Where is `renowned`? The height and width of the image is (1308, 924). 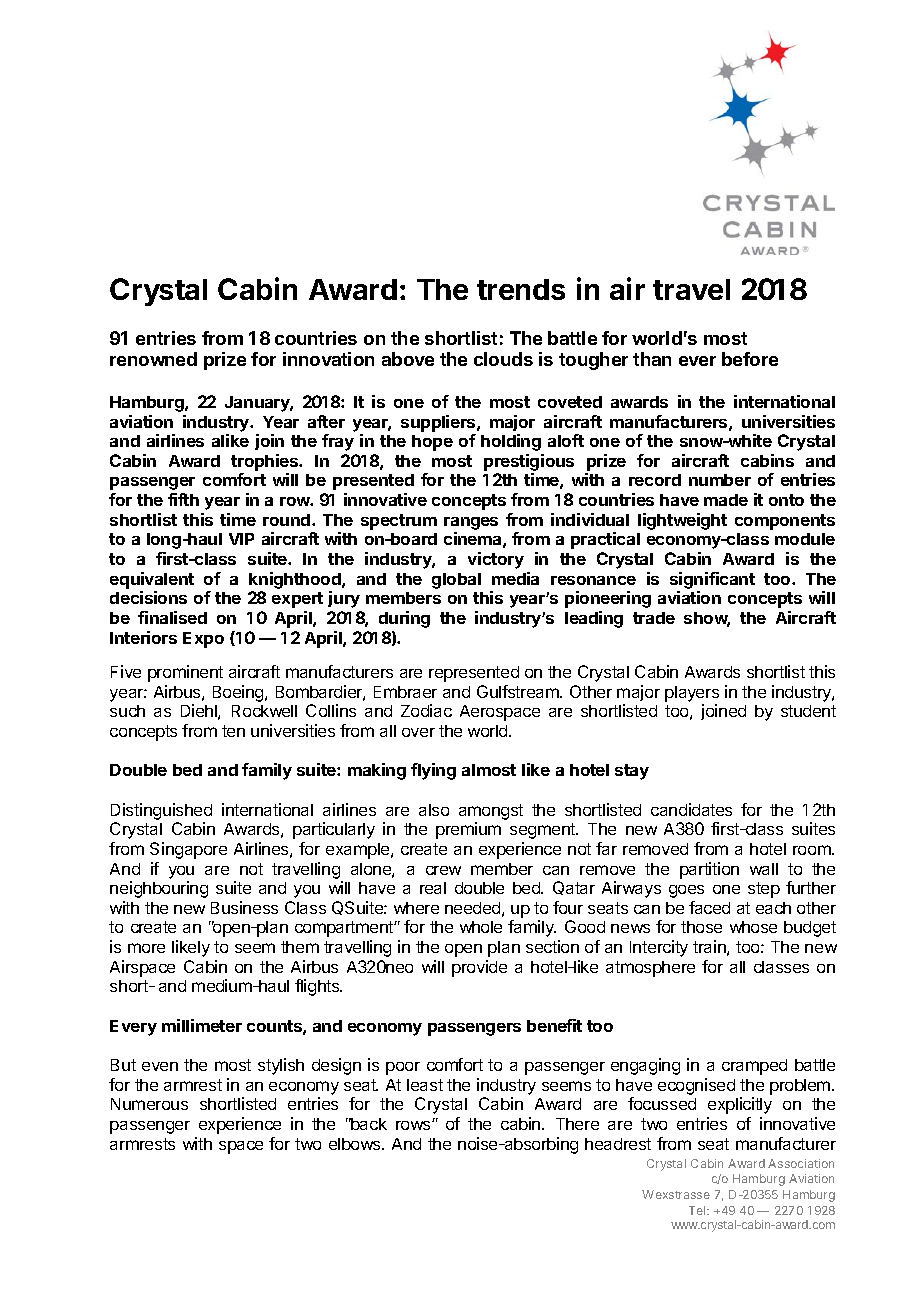 renowned is located at coordinates (153, 359).
